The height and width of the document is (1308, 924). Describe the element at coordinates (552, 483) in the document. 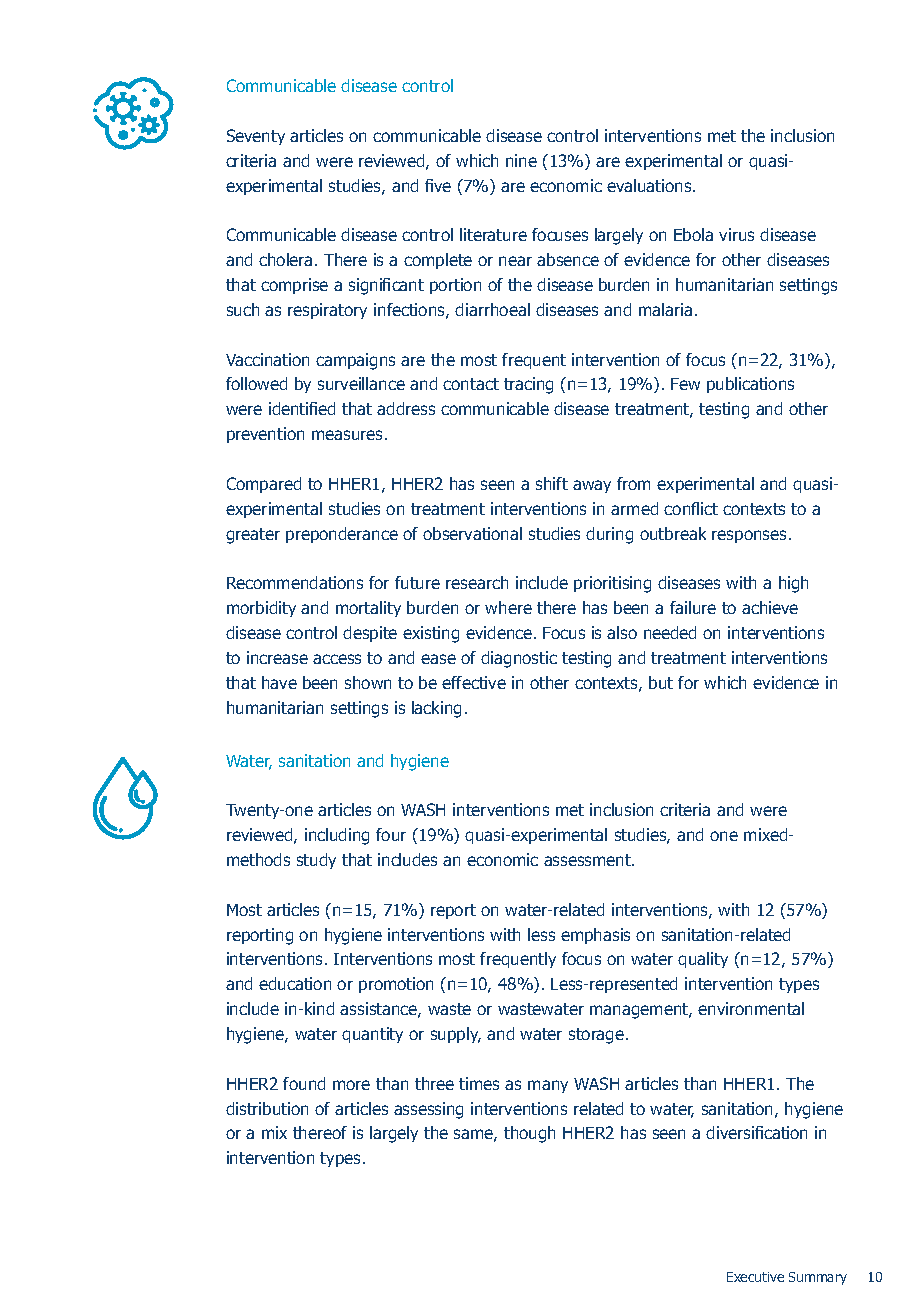

I see `shift` at that location.
